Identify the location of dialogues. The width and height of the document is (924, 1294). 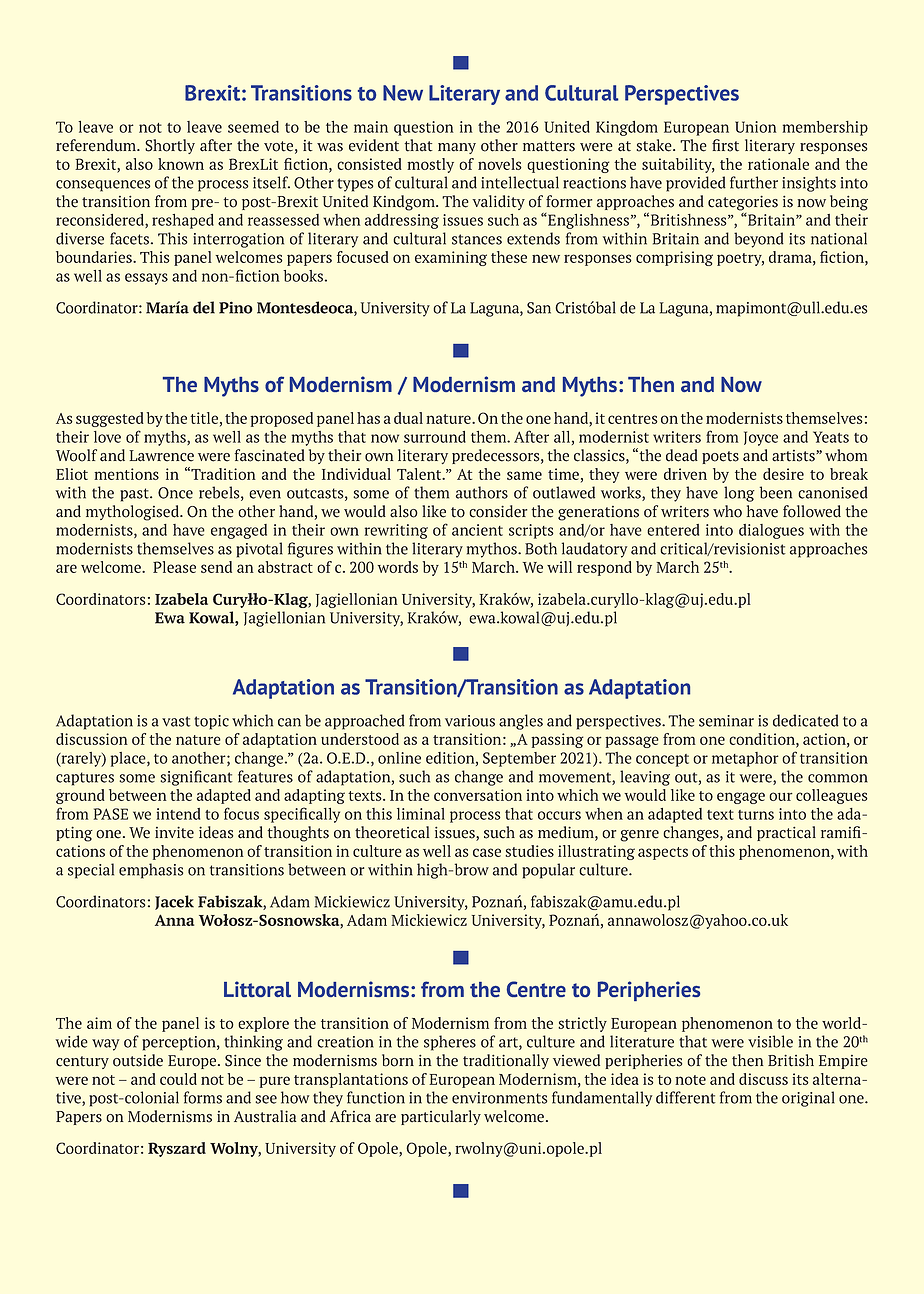
(771, 531).
